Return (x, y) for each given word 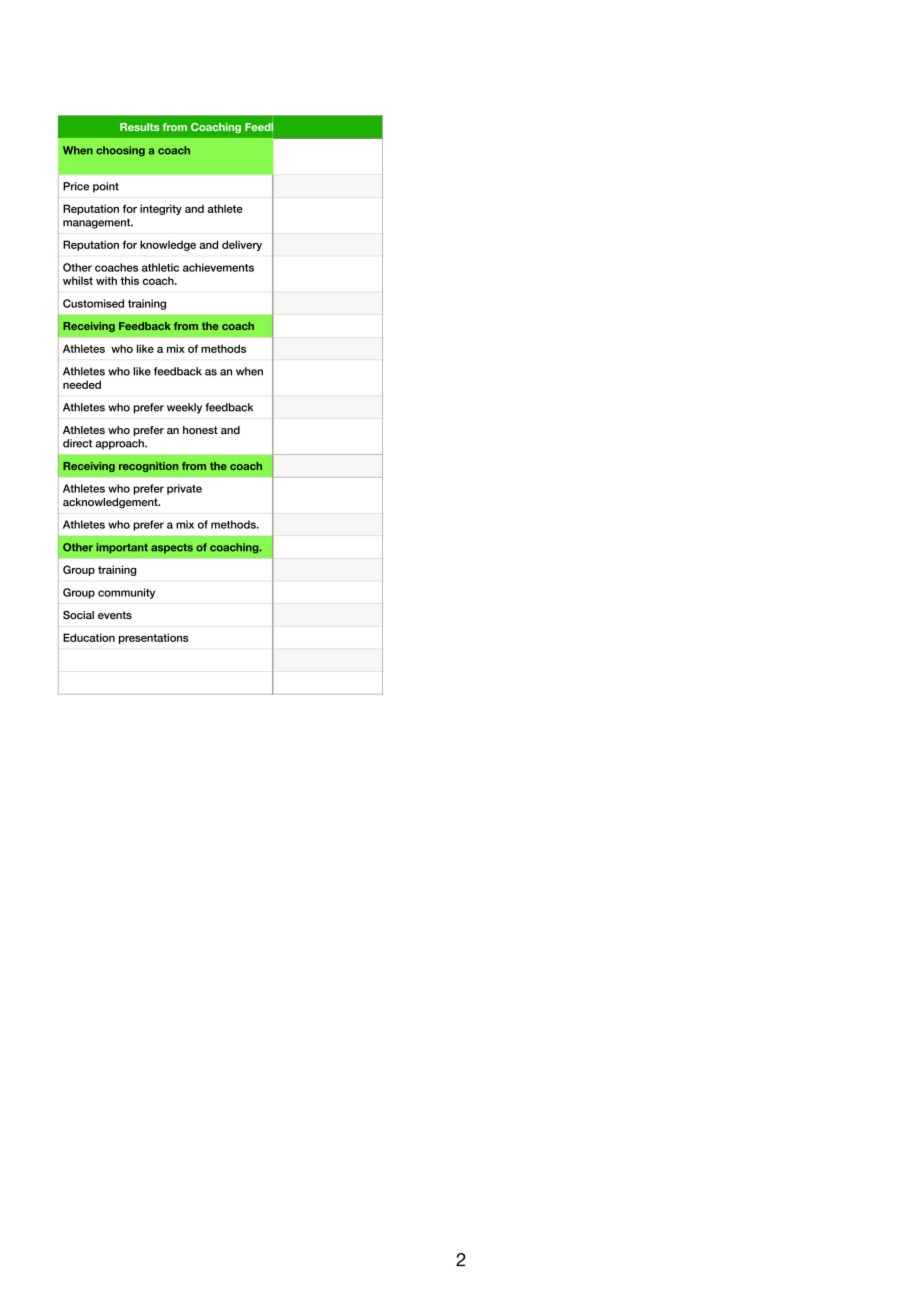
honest (200, 430)
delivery (242, 245)
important (122, 548)
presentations (153, 638)
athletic (160, 267)
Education (89, 637)
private (184, 489)
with (106, 280)
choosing (120, 151)
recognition (148, 467)
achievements (218, 267)
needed (82, 384)
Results (139, 127)
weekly (184, 408)
